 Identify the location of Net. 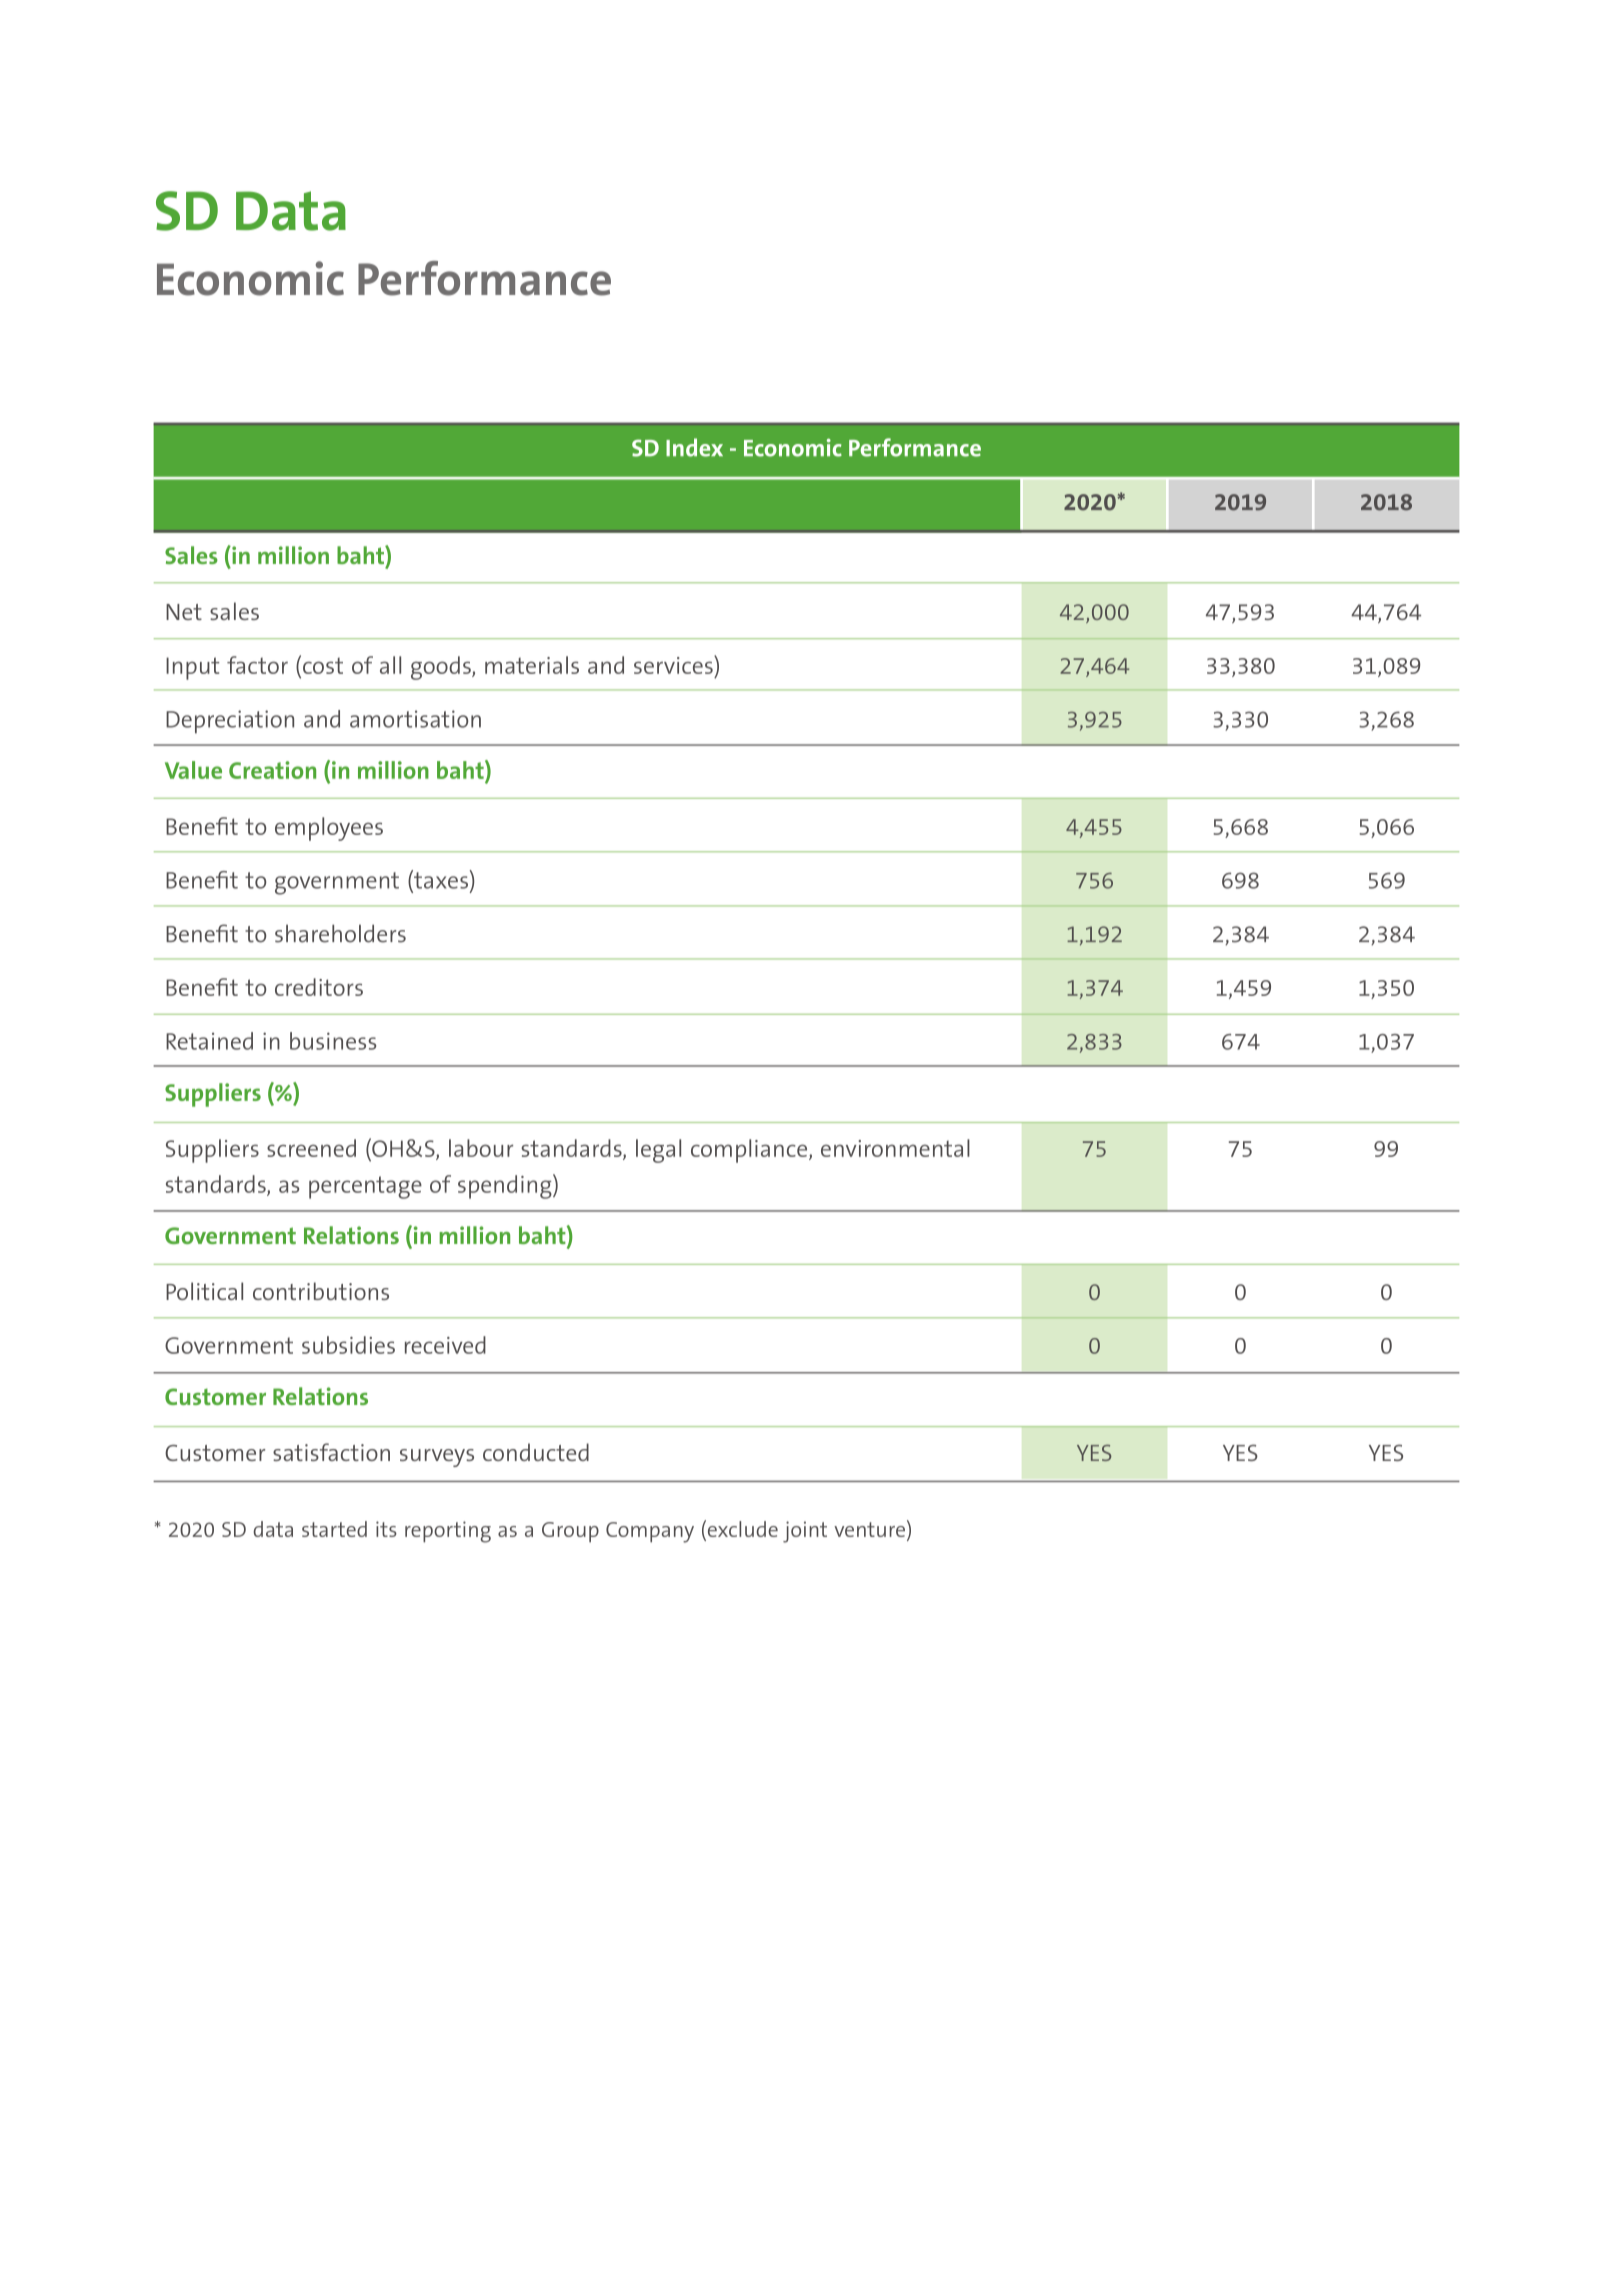
(184, 612).
